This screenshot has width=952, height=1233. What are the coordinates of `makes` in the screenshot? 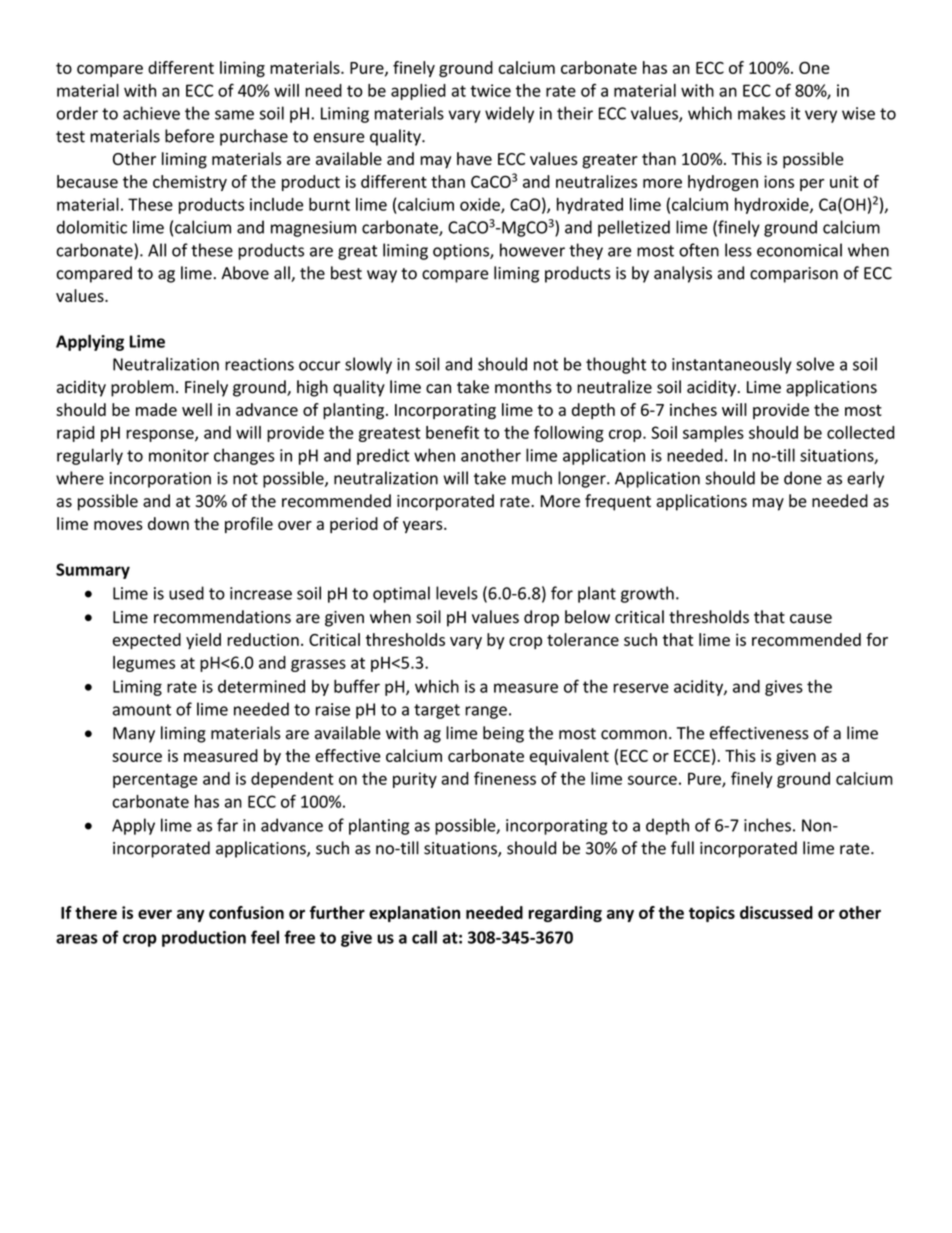 It's located at (761, 113).
